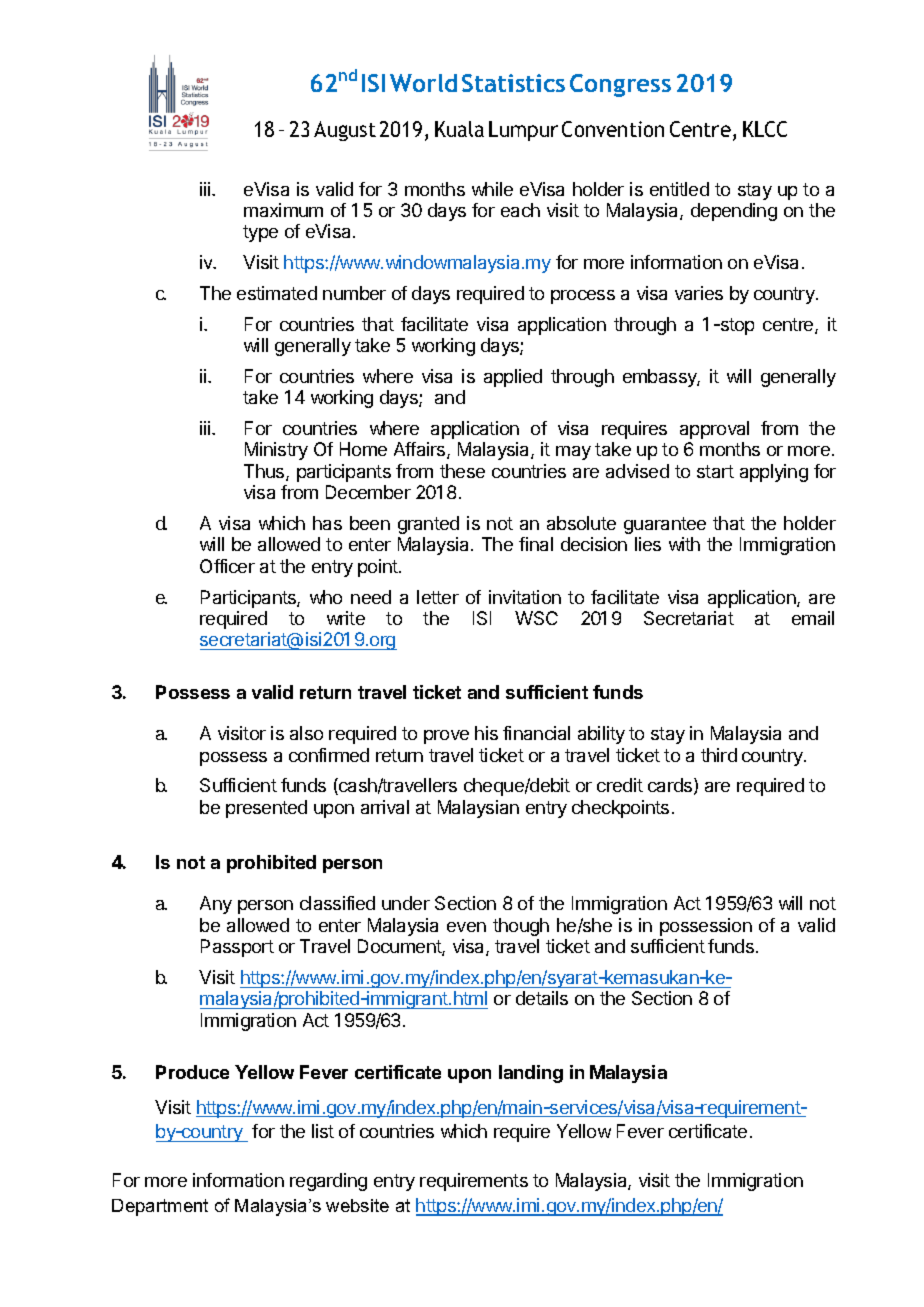  I want to click on even, so click(466, 927).
